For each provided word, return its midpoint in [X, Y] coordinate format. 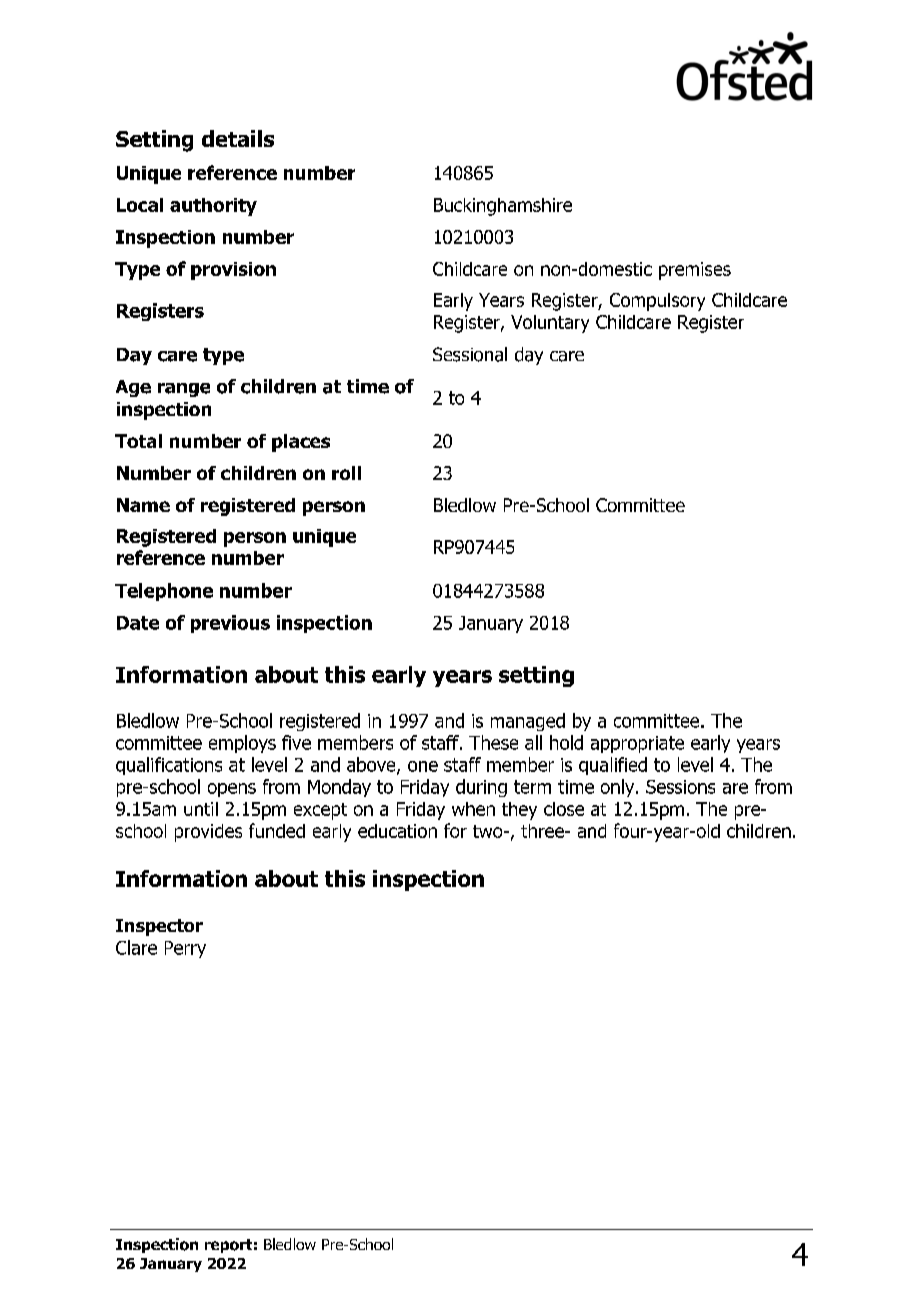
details [238, 138]
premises [695, 271]
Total [138, 441]
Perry [185, 949]
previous [230, 624]
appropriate [637, 744]
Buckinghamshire [503, 207]
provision [233, 271]
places [301, 443]
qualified [613, 766]
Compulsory [657, 302]
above [372, 765]
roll [346, 473]
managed [528, 722]
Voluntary [550, 324]
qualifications [169, 766]
